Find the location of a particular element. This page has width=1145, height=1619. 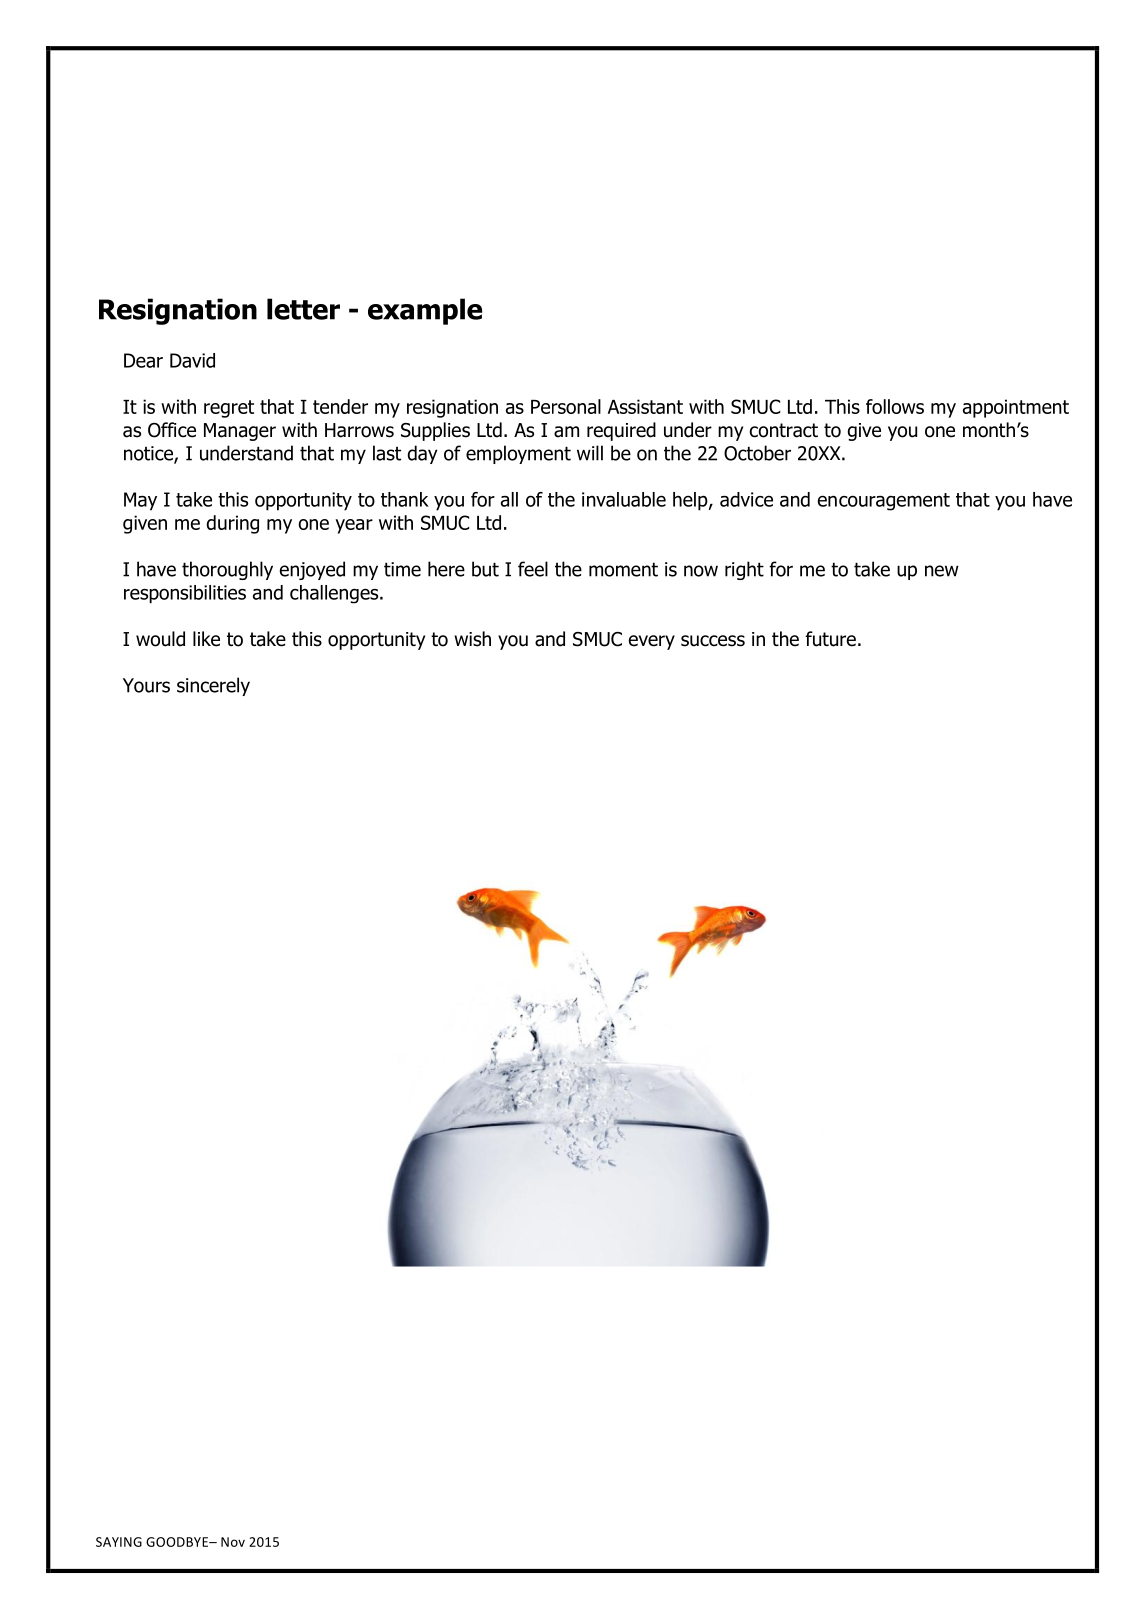

Nov is located at coordinates (233, 1542).
